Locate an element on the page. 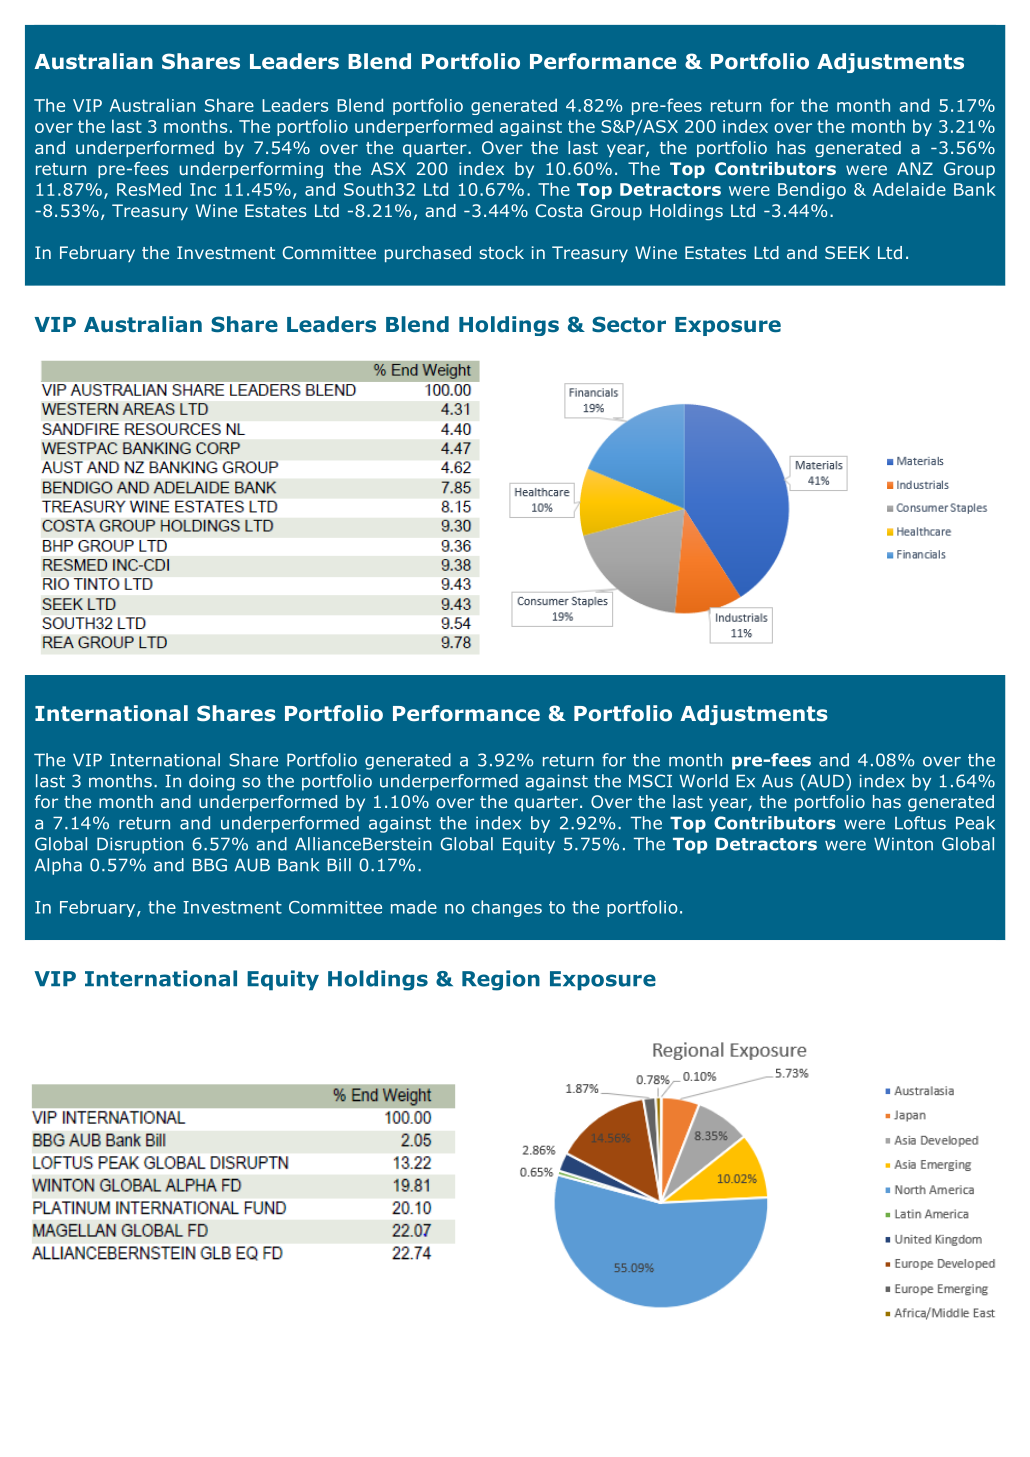  Costa is located at coordinates (559, 210).
